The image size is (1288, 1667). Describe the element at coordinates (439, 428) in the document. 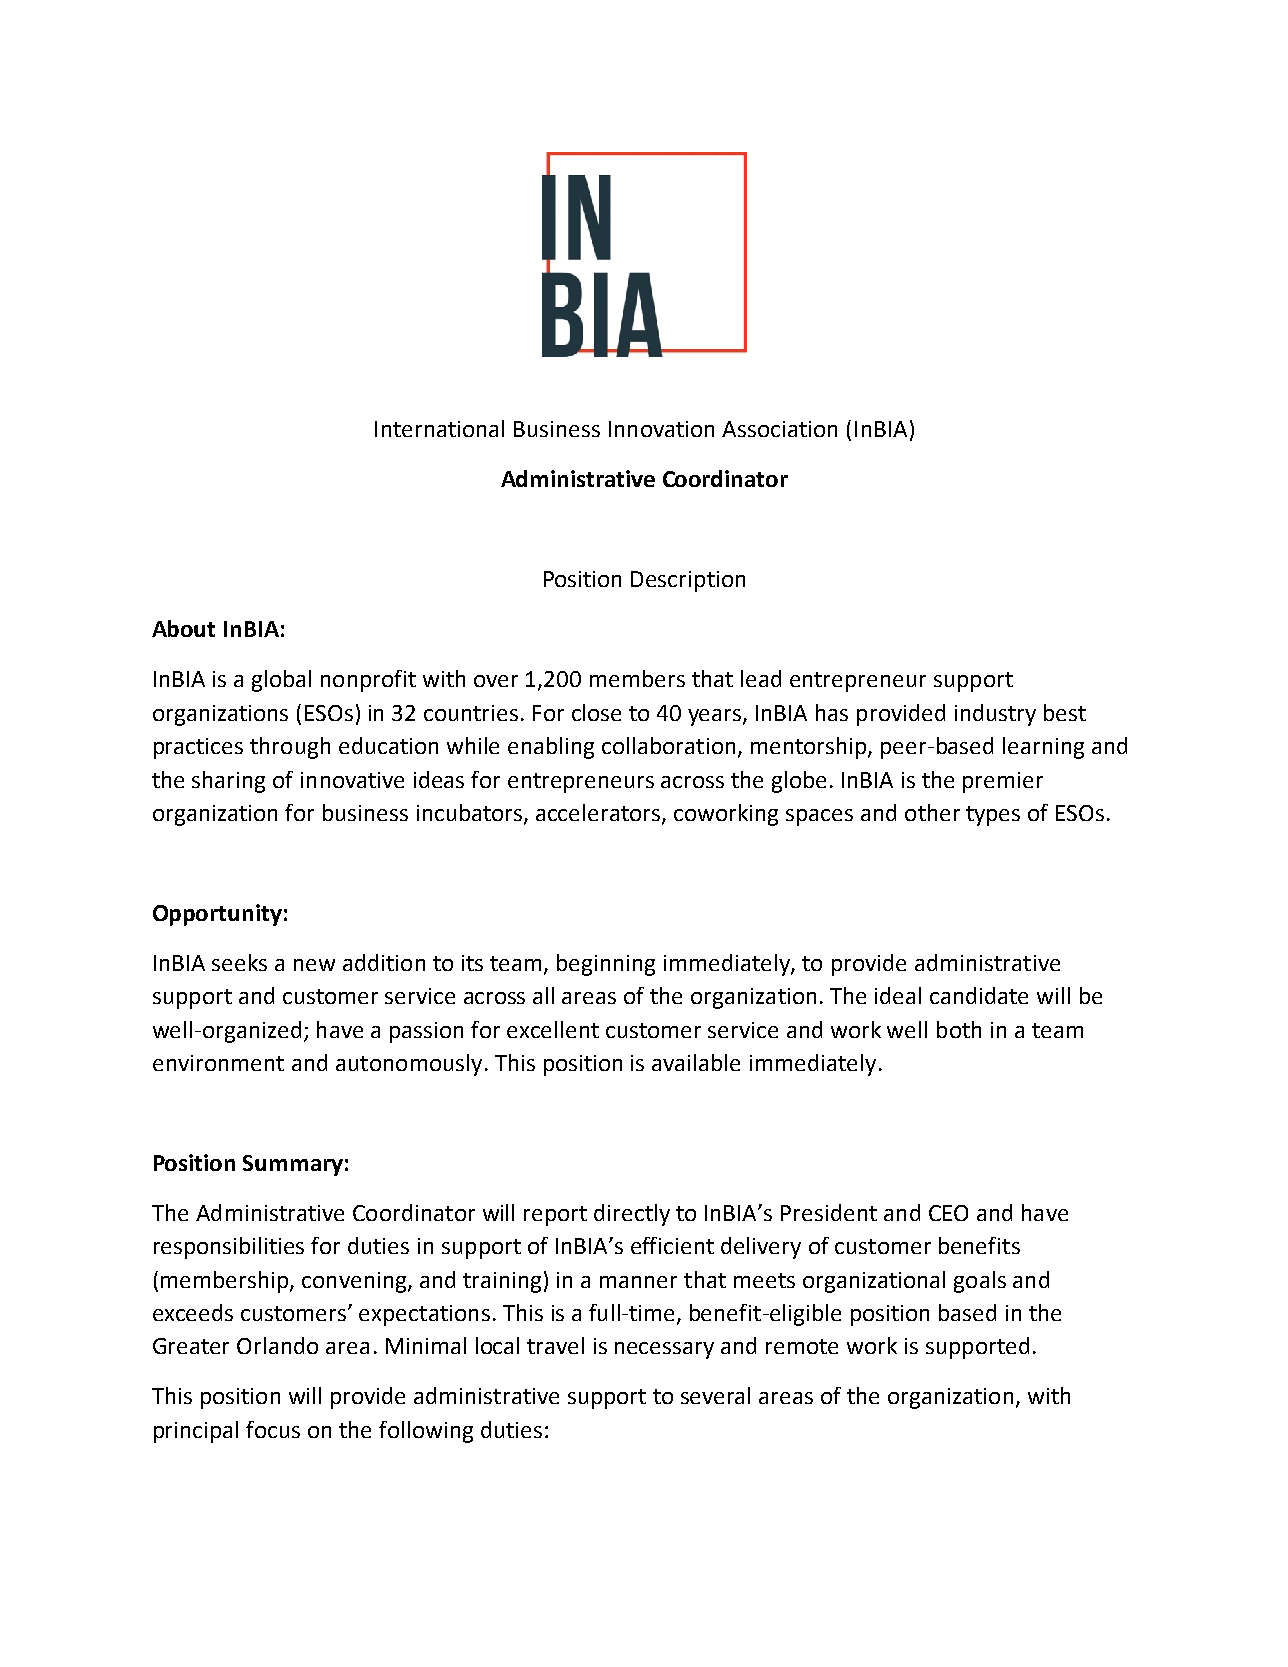

I see `International` at that location.
